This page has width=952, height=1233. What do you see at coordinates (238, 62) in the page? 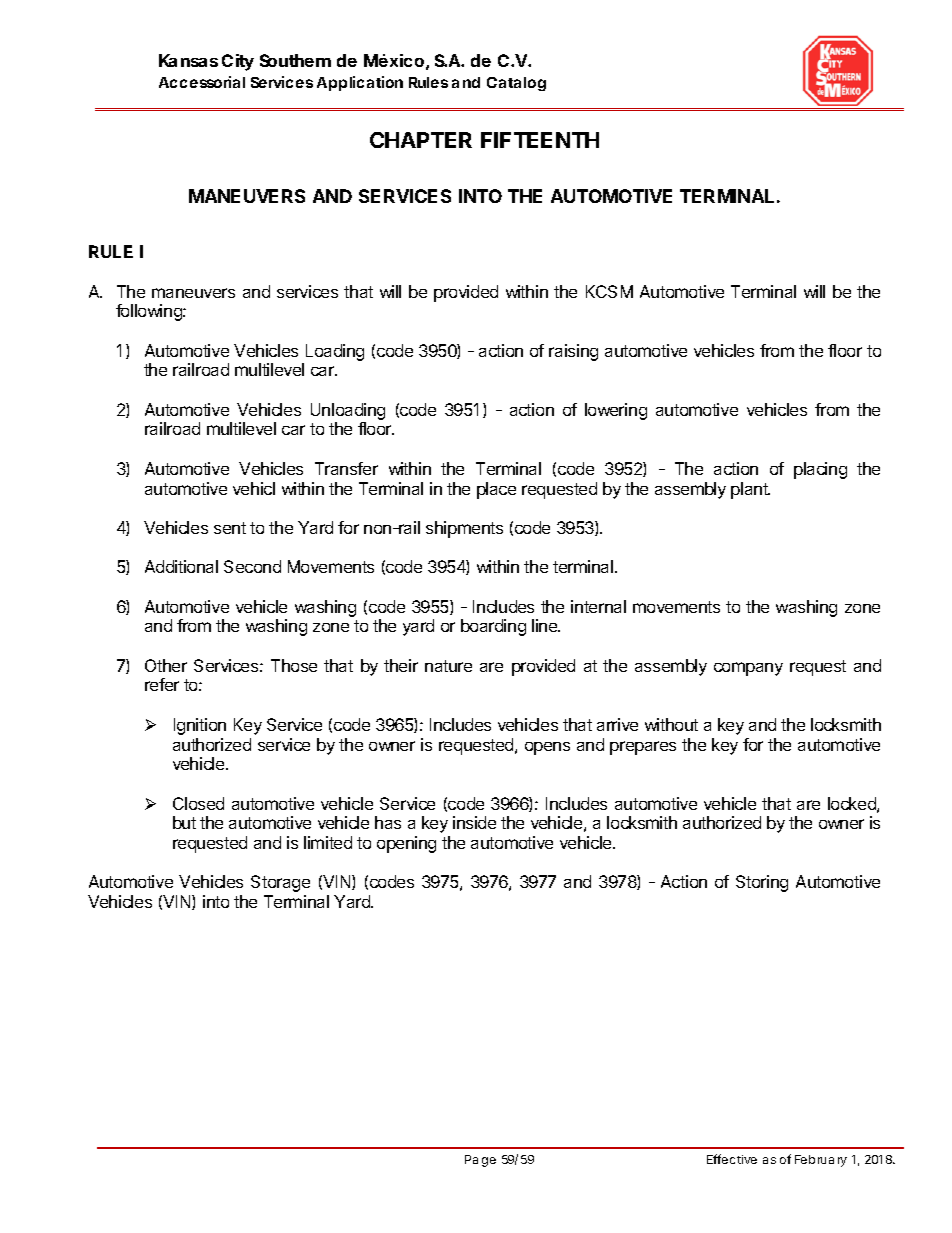
I see `City` at bounding box center [238, 62].
